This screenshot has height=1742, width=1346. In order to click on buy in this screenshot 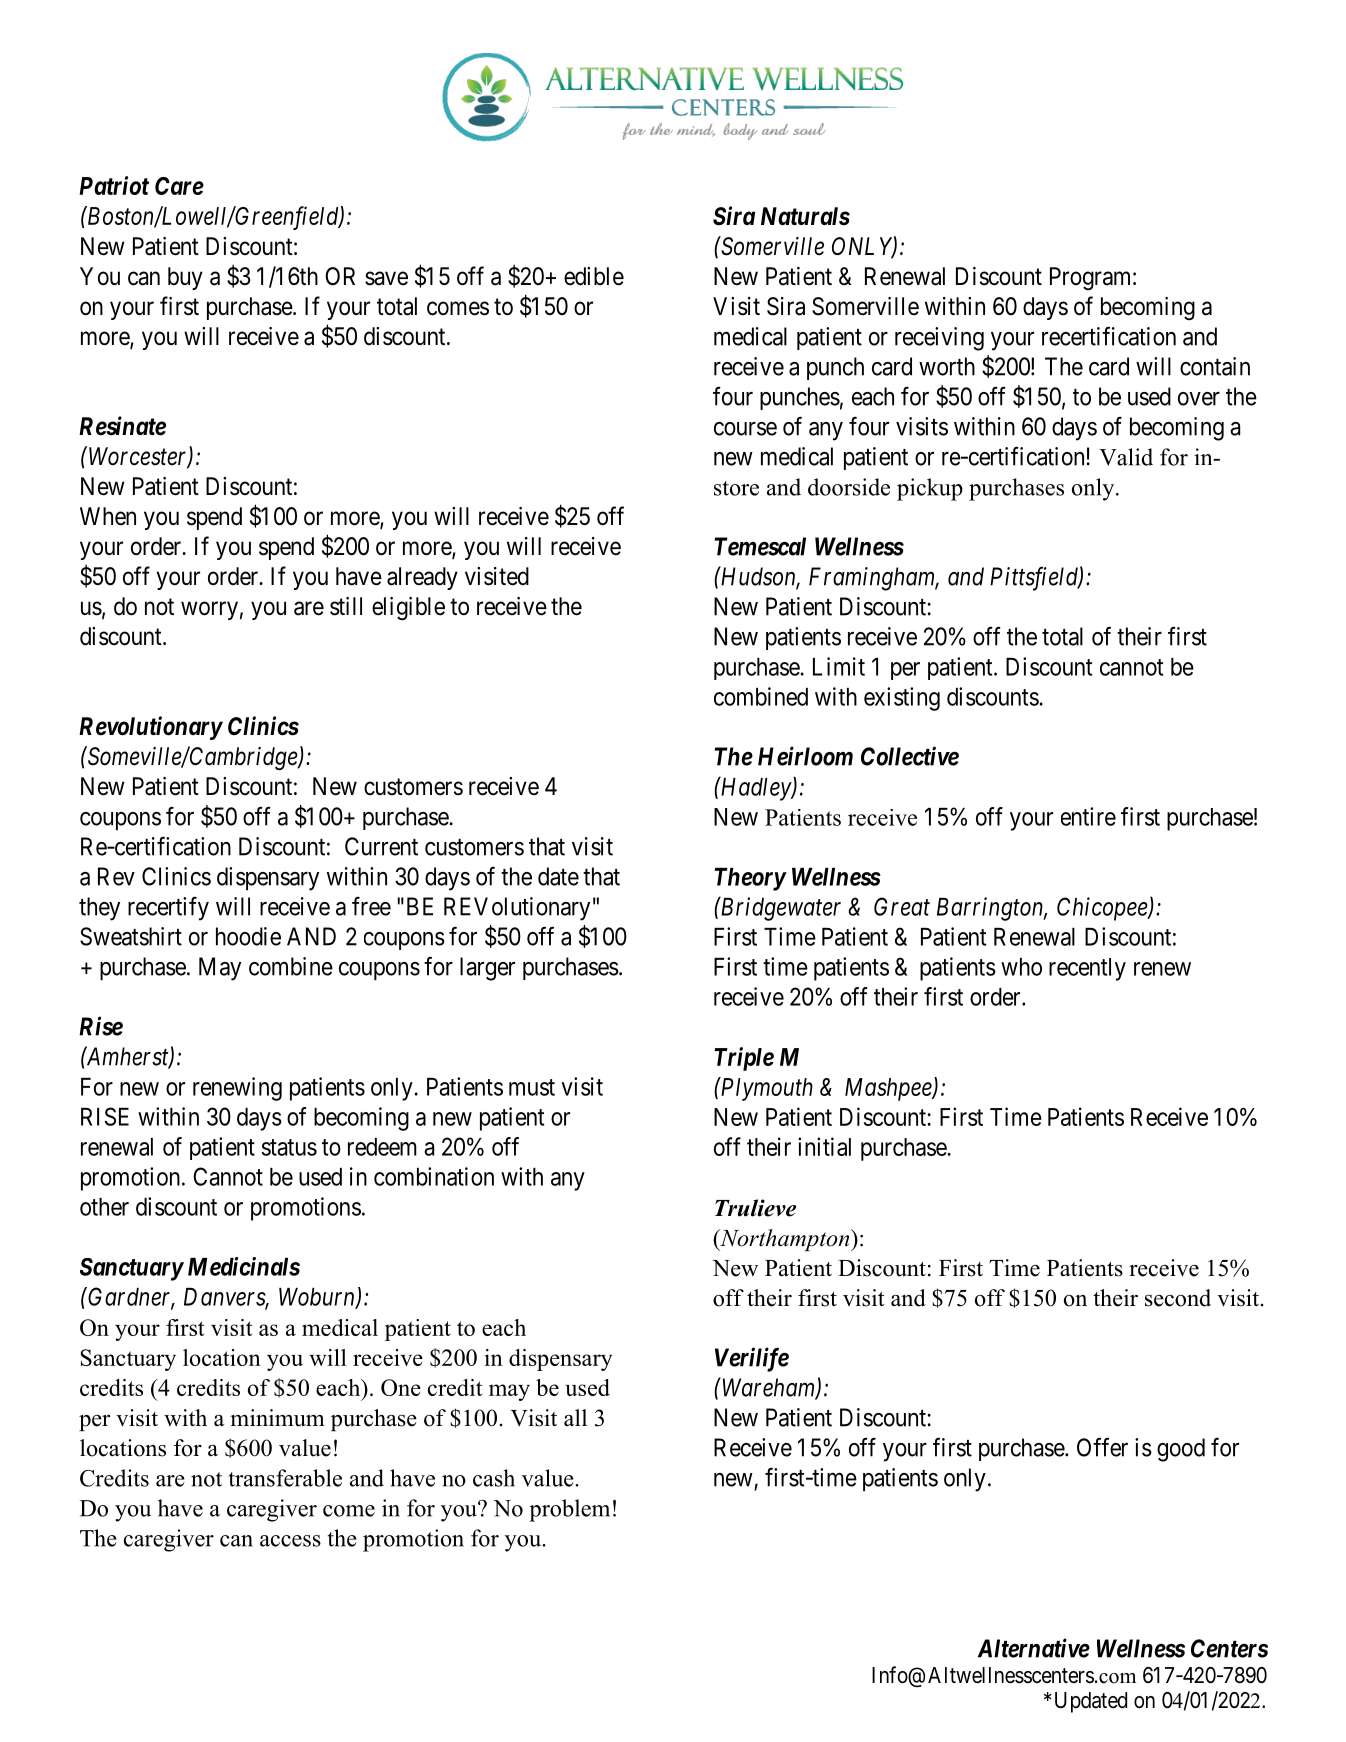, I will do `click(185, 278)`.
